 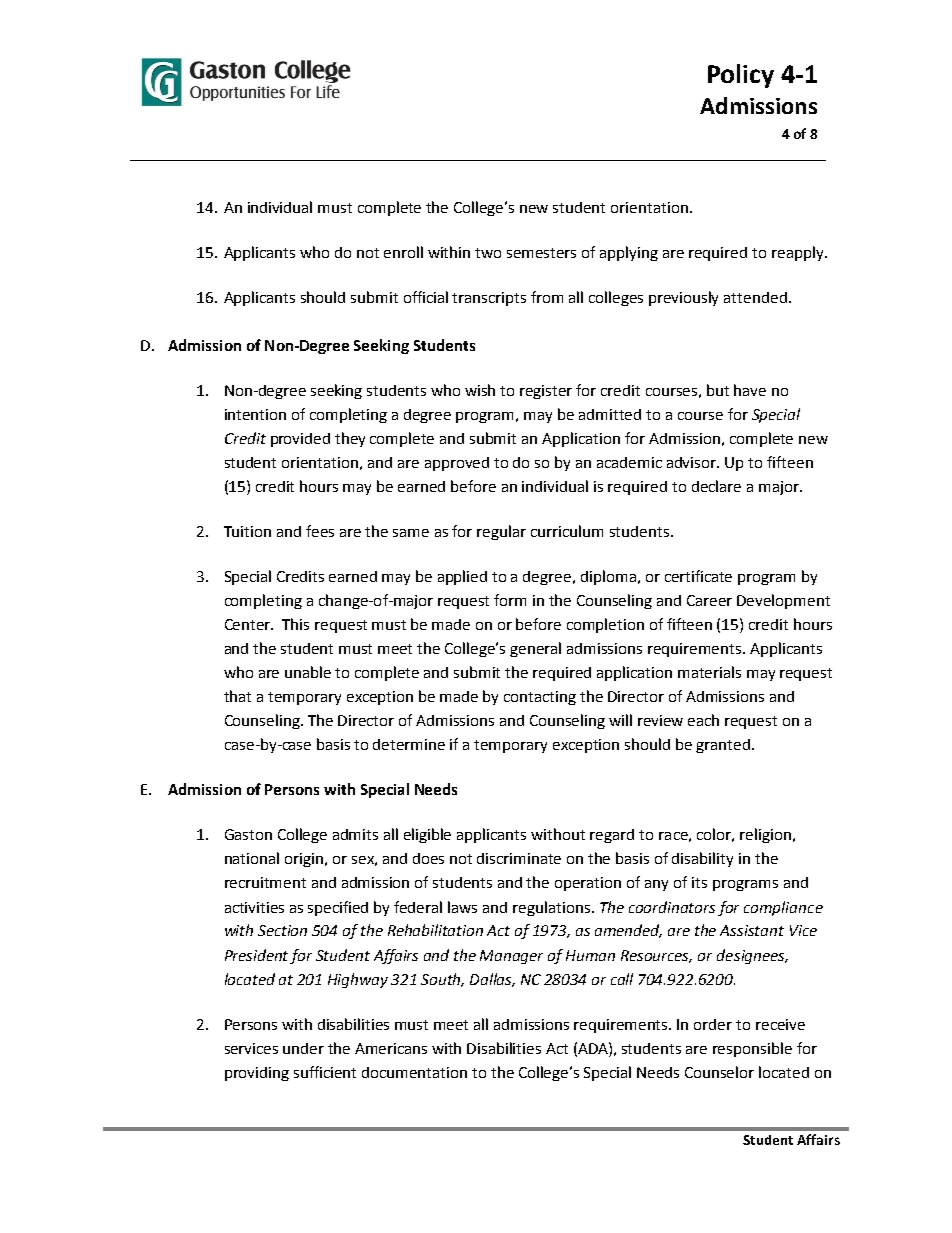 What do you see at coordinates (510, 600) in the image?
I see `form` at bounding box center [510, 600].
